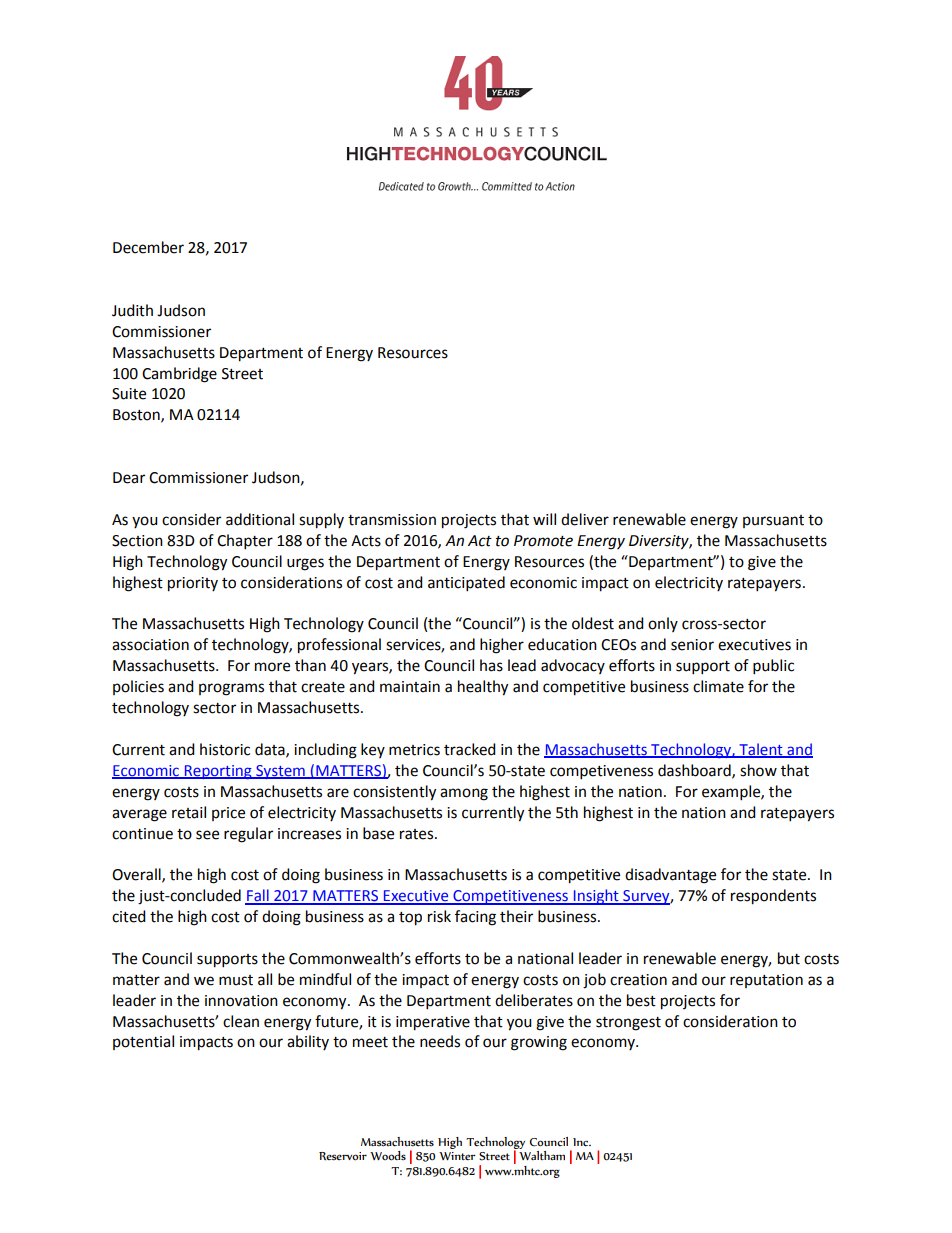 The width and height of the screenshot is (952, 1233). I want to click on Winter, so click(457, 1156).
